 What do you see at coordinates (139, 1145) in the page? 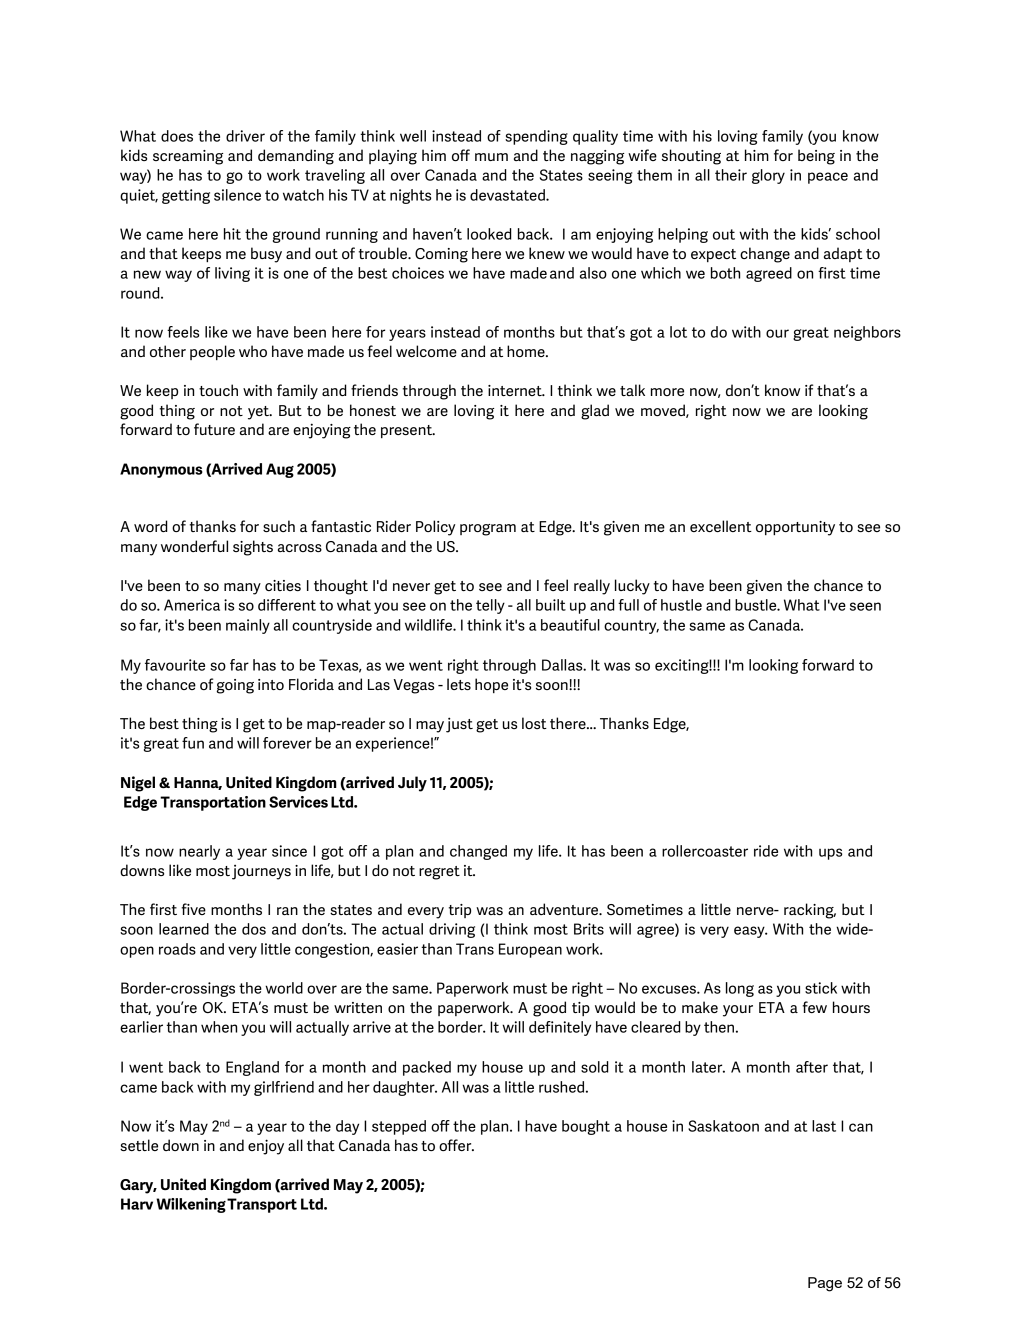
I see `settle` at bounding box center [139, 1145].
